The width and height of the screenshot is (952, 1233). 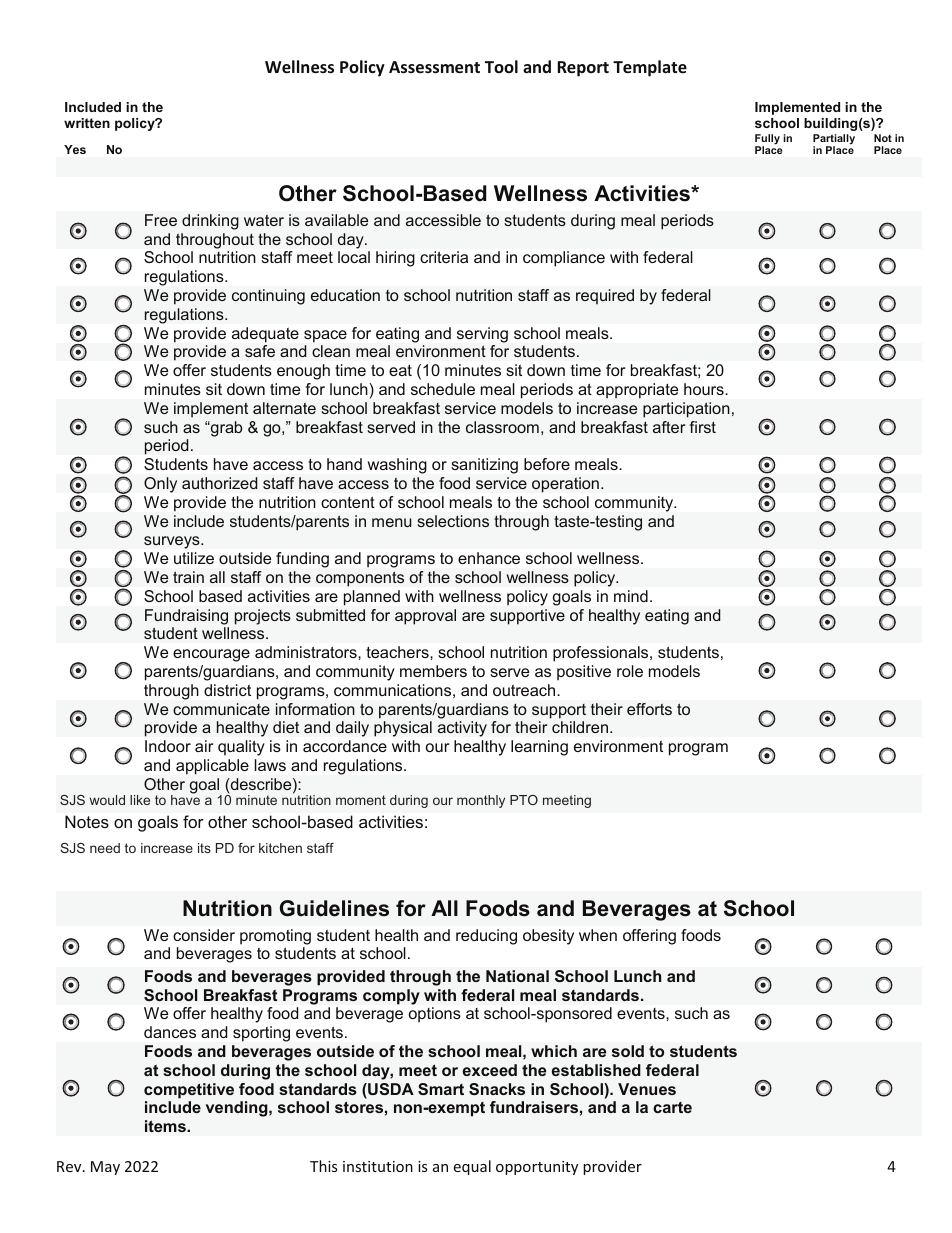 I want to click on carte, so click(x=672, y=1107).
